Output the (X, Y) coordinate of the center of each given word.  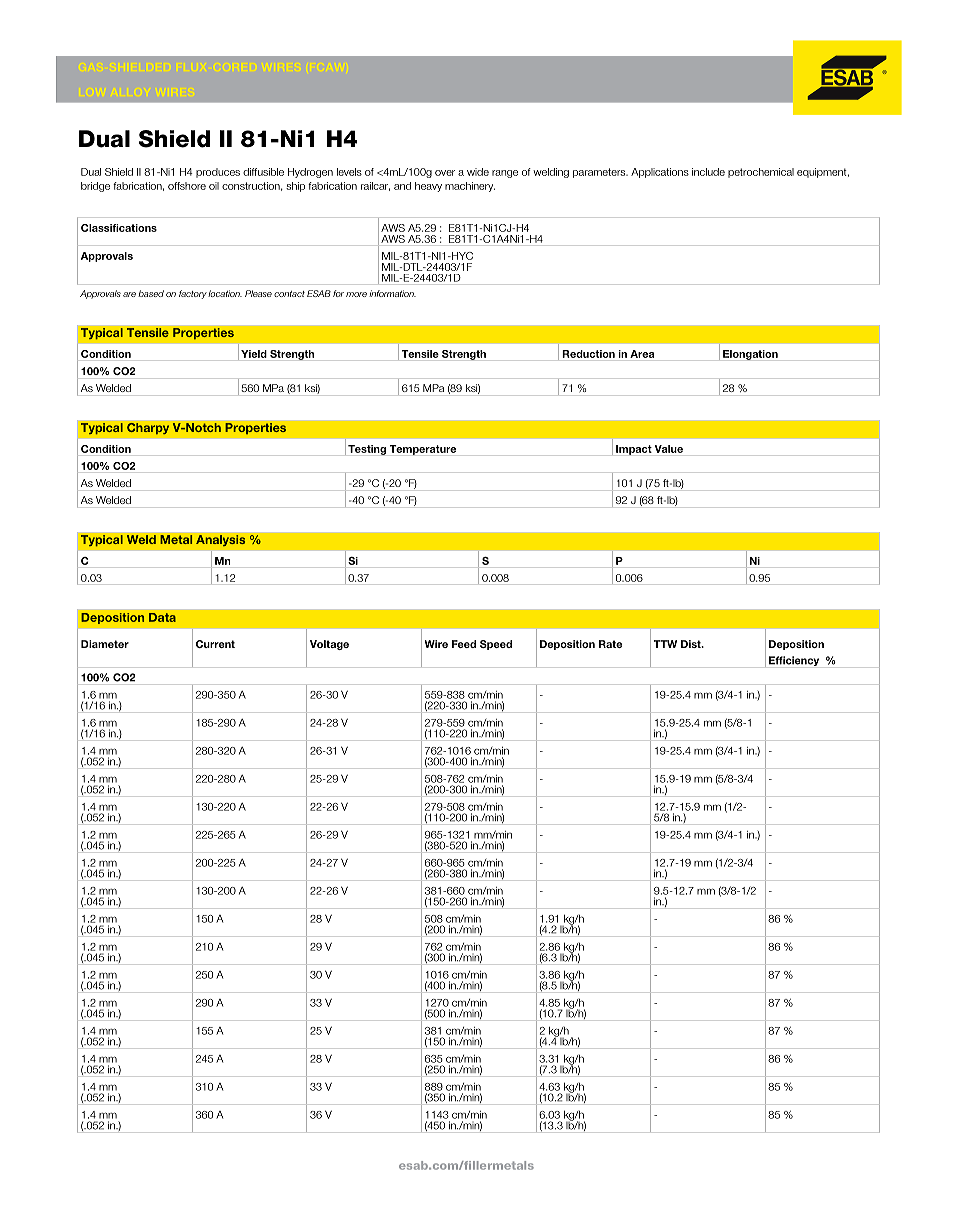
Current (215, 644)
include (708, 172)
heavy (428, 187)
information (392, 293)
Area (642, 354)
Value (669, 449)
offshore (187, 186)
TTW (665, 644)
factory (193, 294)
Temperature (423, 450)
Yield (254, 354)
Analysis (221, 541)
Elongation (750, 355)
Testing (367, 450)
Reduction (588, 354)
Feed (464, 644)
